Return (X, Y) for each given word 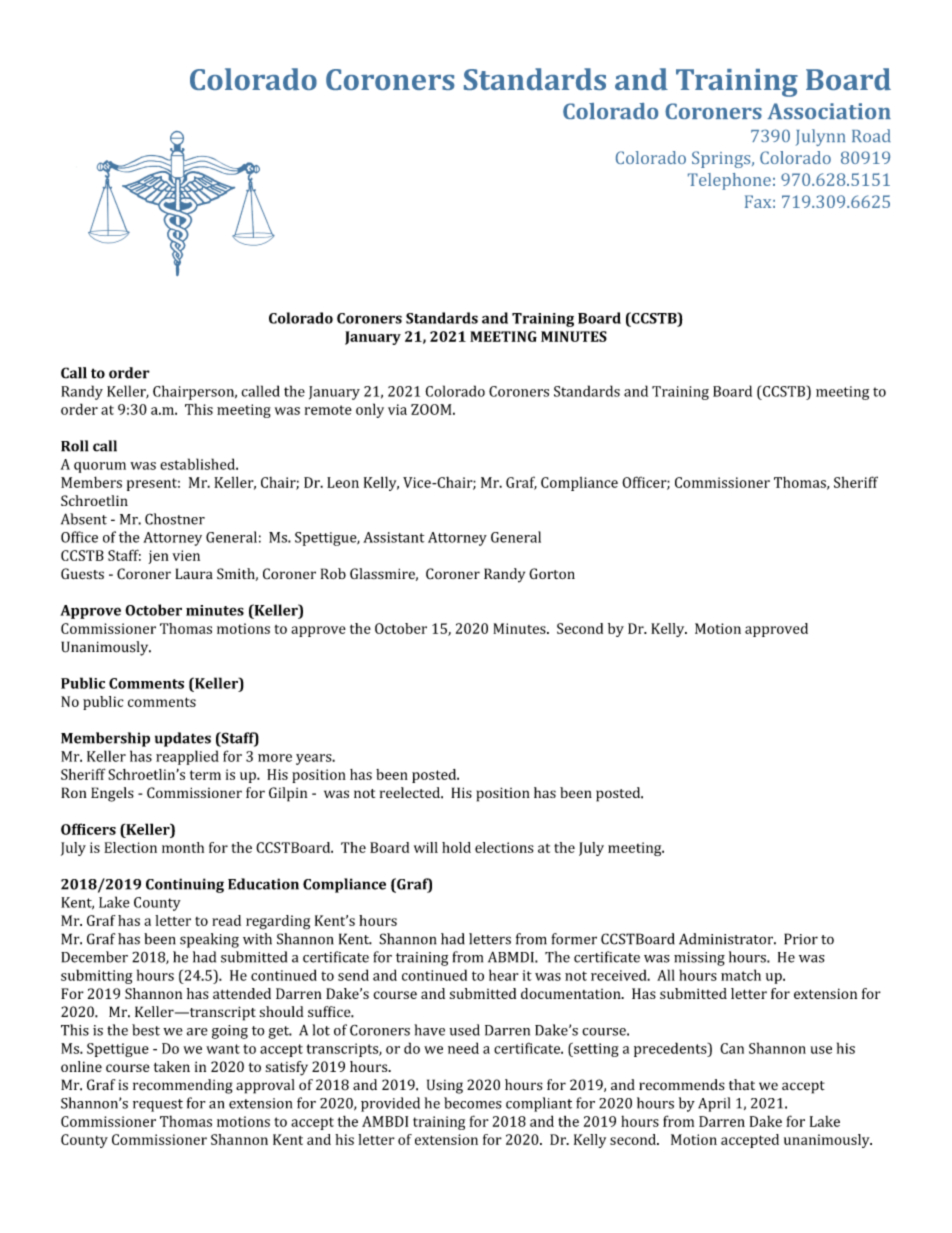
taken (172, 1066)
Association (829, 111)
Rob (333, 573)
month (183, 847)
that (742, 1084)
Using (445, 1086)
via (397, 409)
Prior (801, 939)
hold (456, 847)
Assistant (393, 537)
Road (871, 135)
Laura (194, 573)
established (198, 464)
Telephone (729, 181)
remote (328, 410)
